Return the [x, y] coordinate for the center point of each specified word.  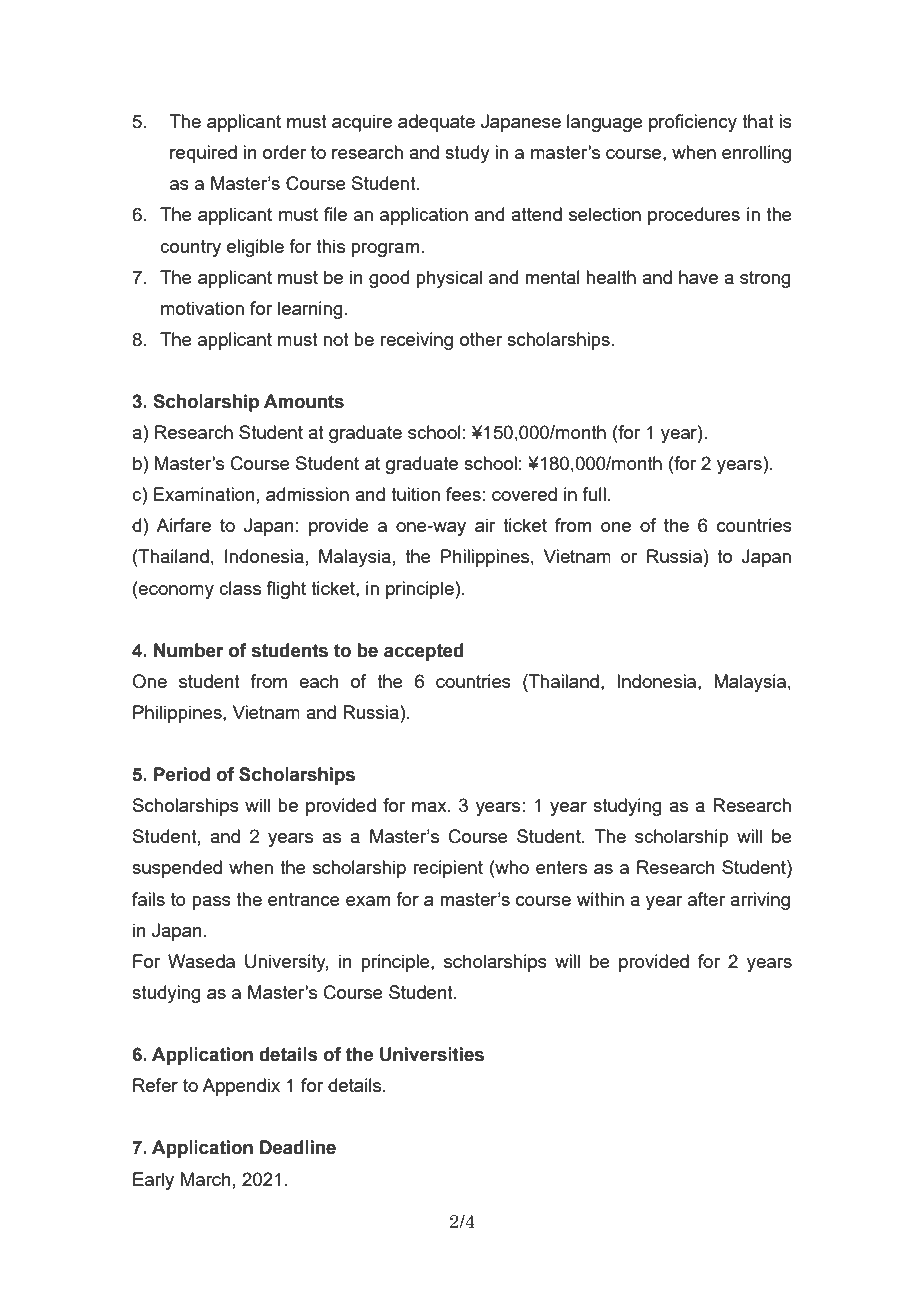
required [203, 154]
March [206, 1179]
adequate [436, 123]
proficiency [693, 123]
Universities [432, 1054]
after [706, 899]
